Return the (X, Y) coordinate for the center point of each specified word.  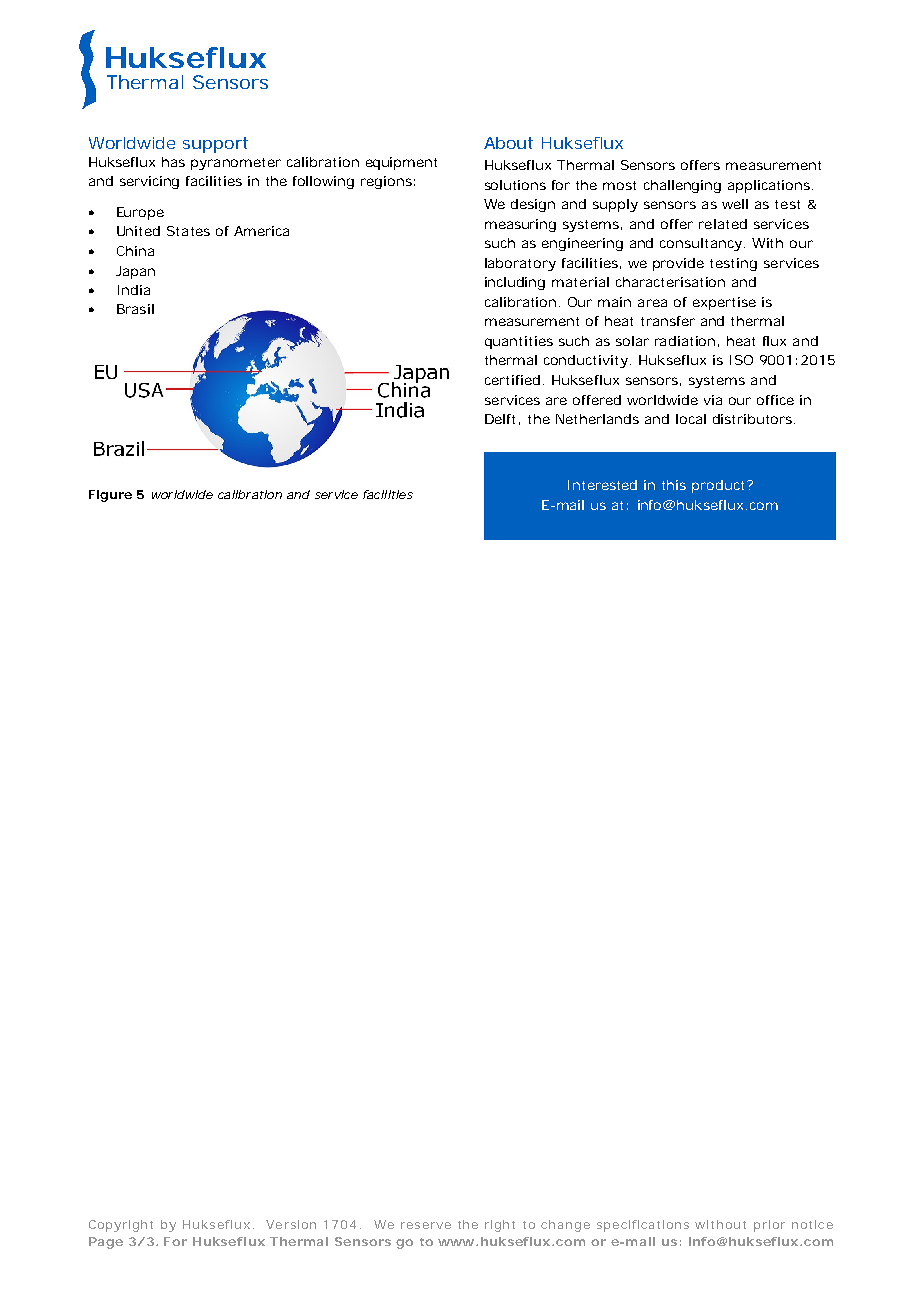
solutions (515, 185)
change (565, 1226)
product (720, 486)
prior (769, 1226)
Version (291, 1224)
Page (106, 1243)
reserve (426, 1225)
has (173, 162)
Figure (110, 496)
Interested (602, 485)
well (735, 204)
